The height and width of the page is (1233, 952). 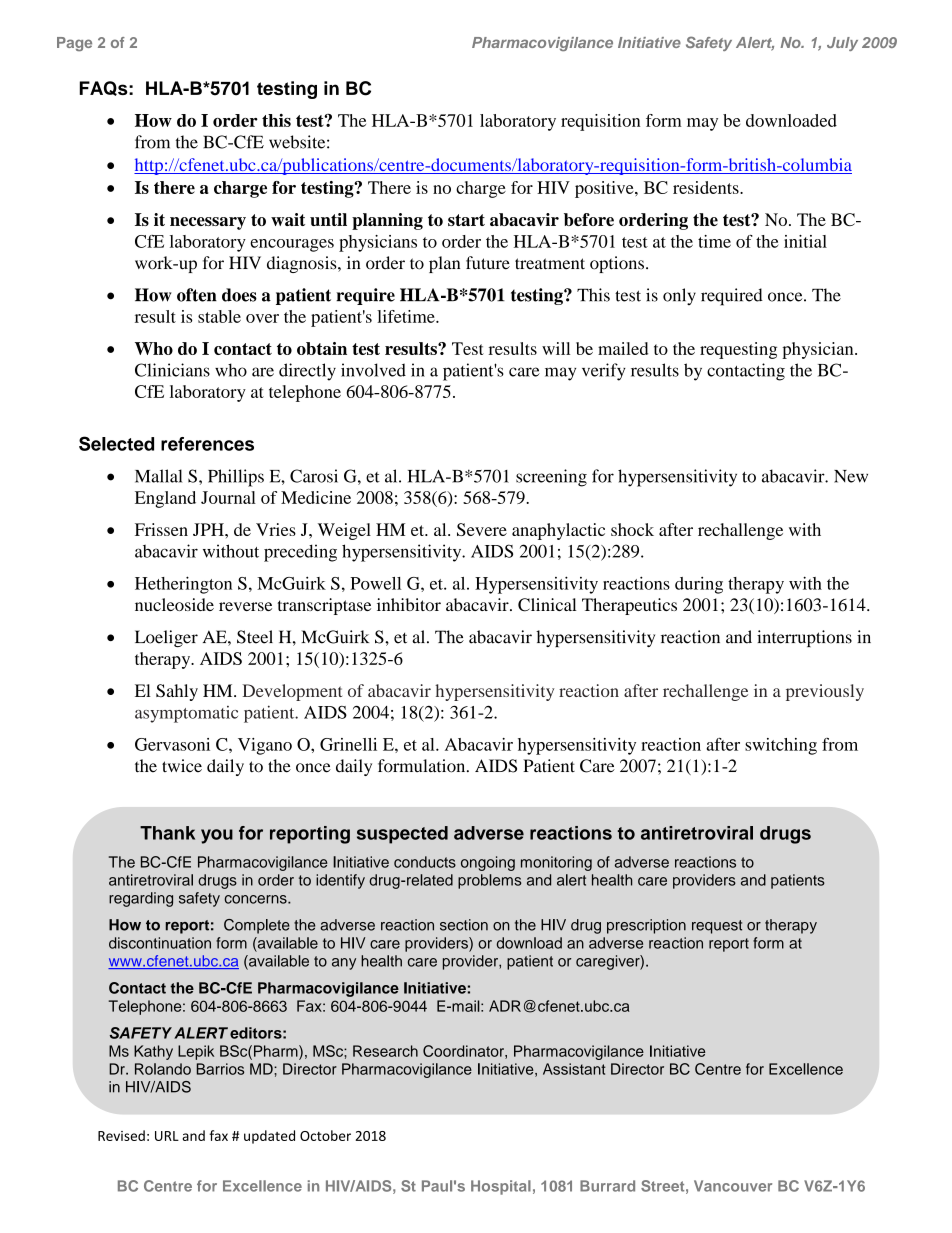 I want to click on Page, so click(x=74, y=44).
